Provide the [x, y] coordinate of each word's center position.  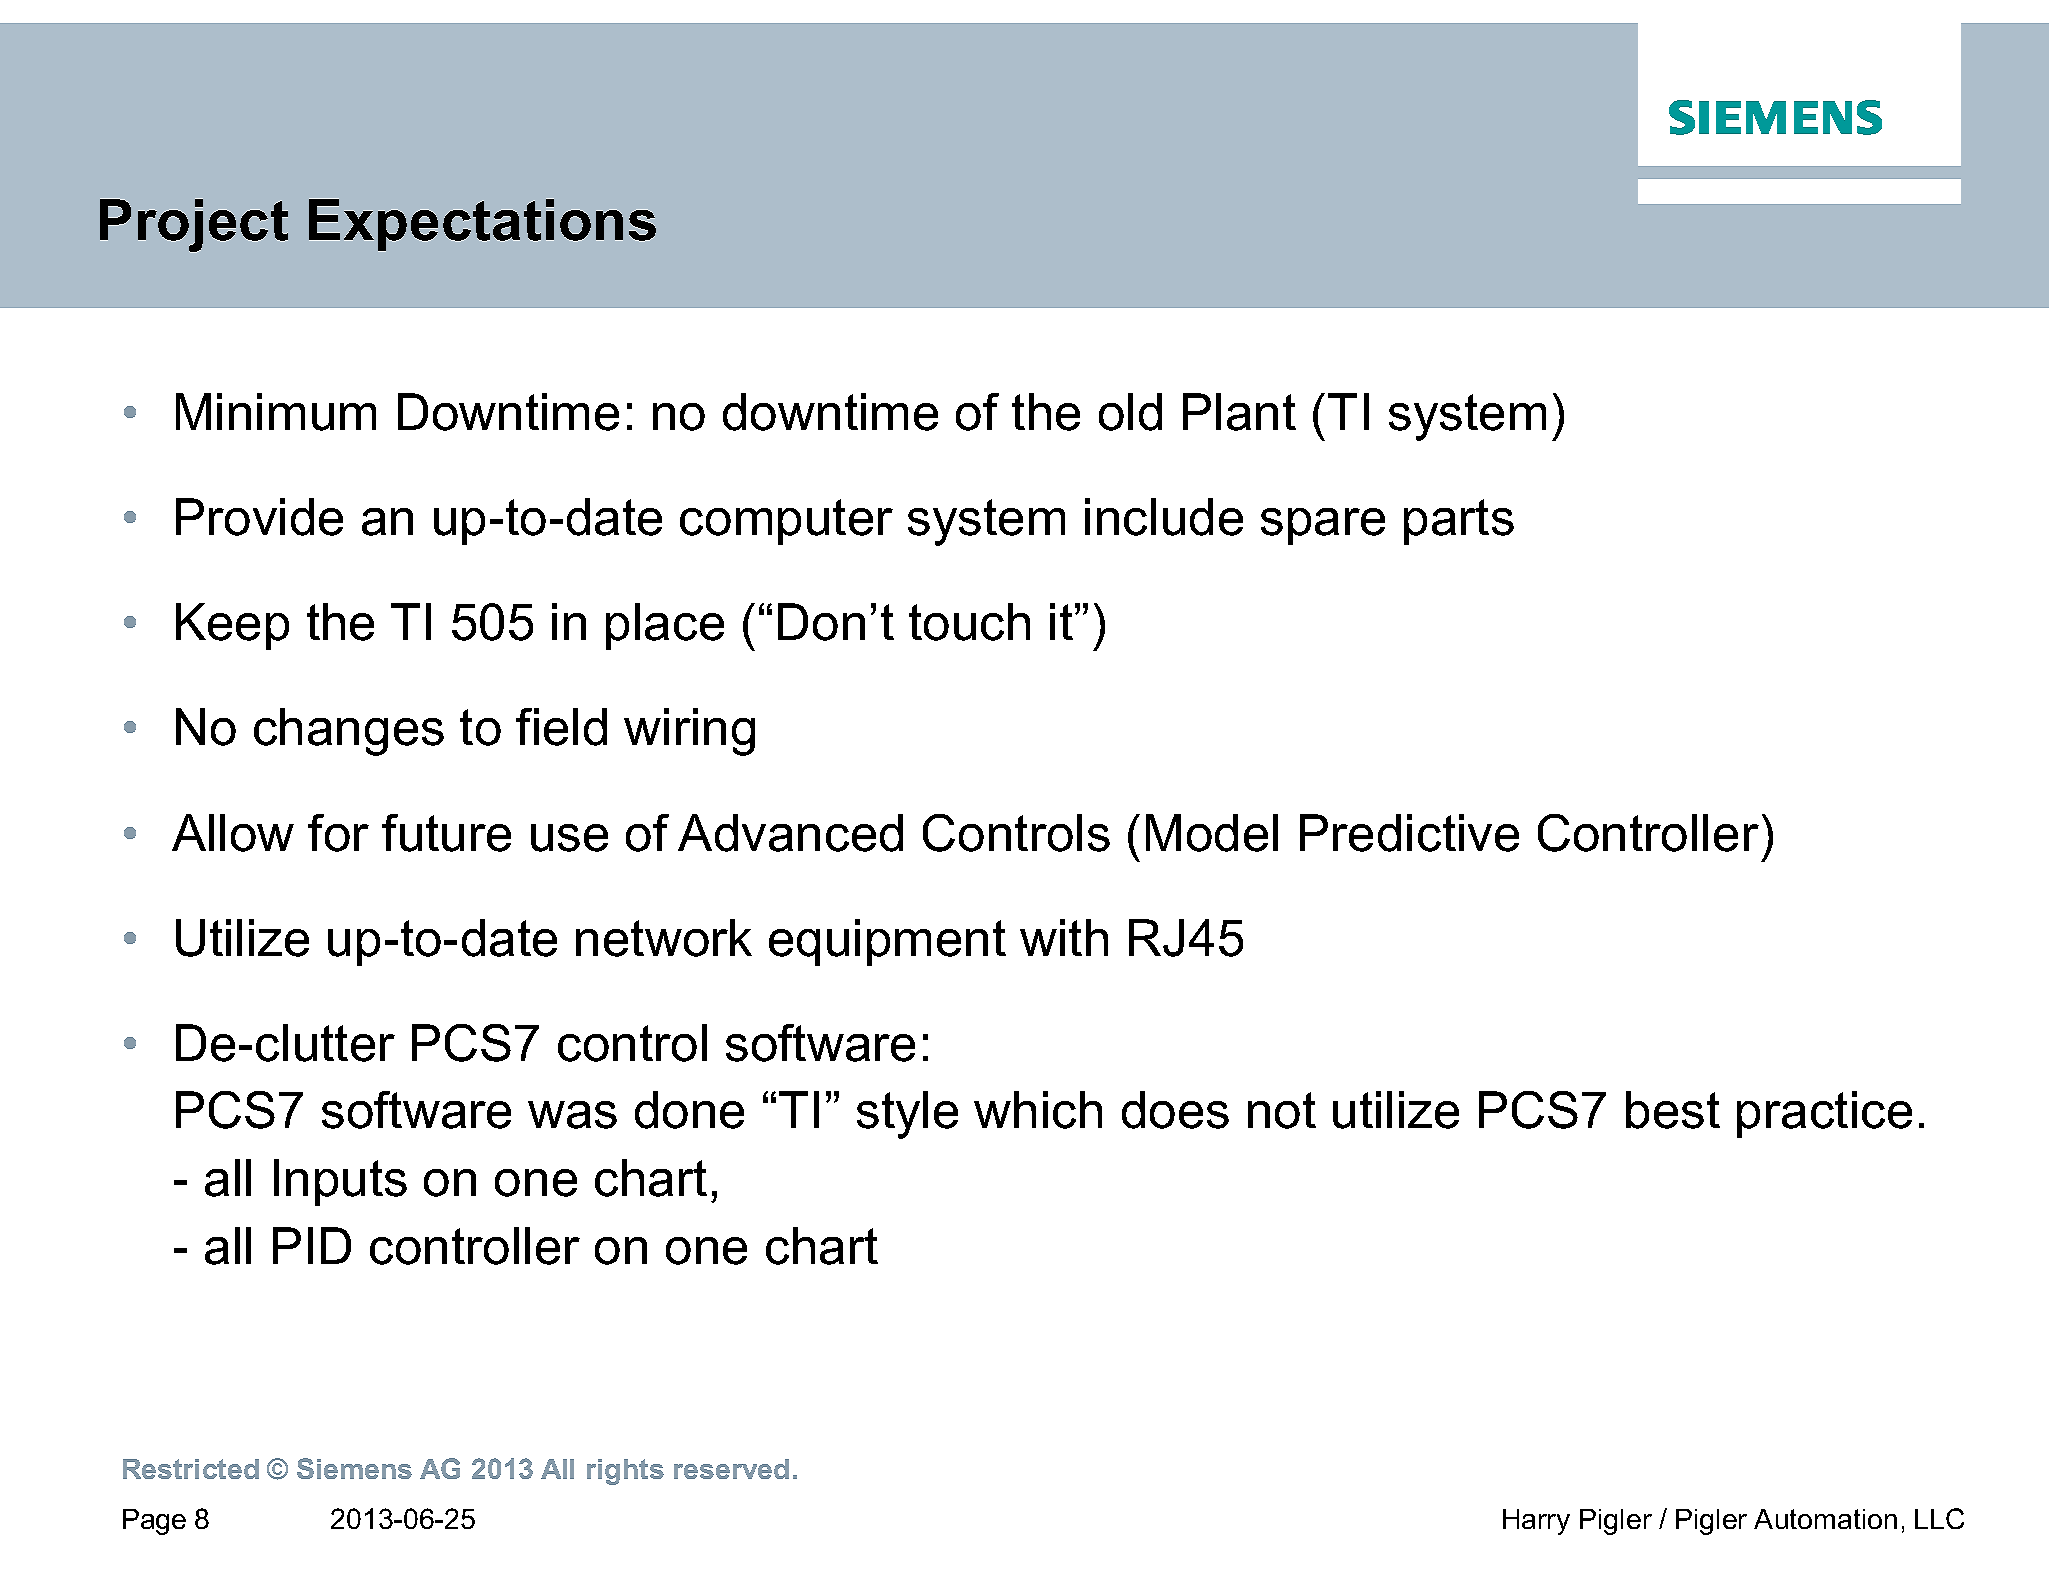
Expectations [482, 225]
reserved [731, 1469]
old [1130, 412]
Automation [1825, 1519]
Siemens [354, 1468]
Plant [1239, 412]
